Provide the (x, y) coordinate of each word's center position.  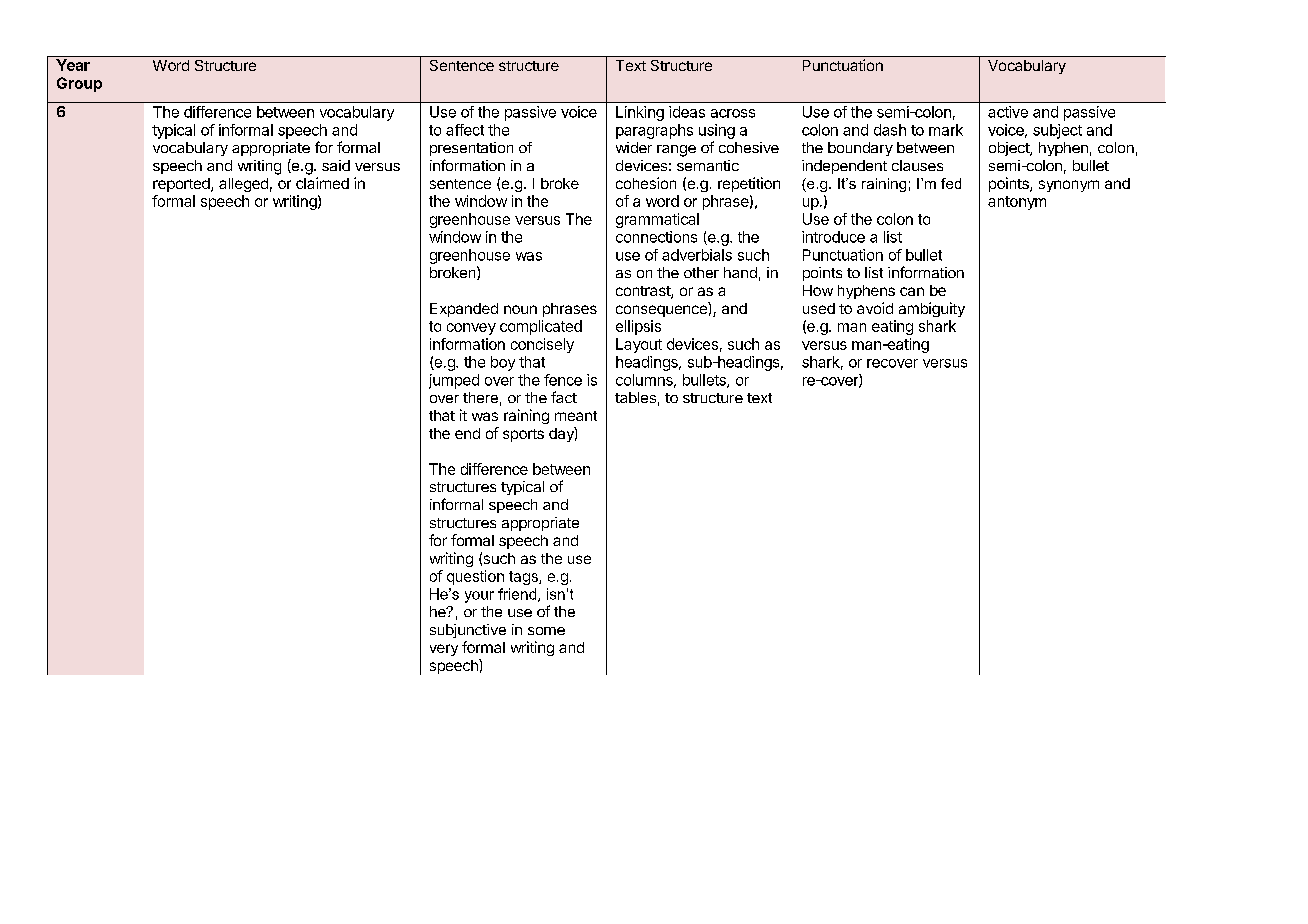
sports (523, 435)
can (912, 291)
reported (182, 185)
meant (576, 416)
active (1008, 112)
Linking (640, 113)
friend (518, 595)
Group (79, 84)
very (444, 650)
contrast (644, 292)
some (546, 631)
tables (635, 397)
